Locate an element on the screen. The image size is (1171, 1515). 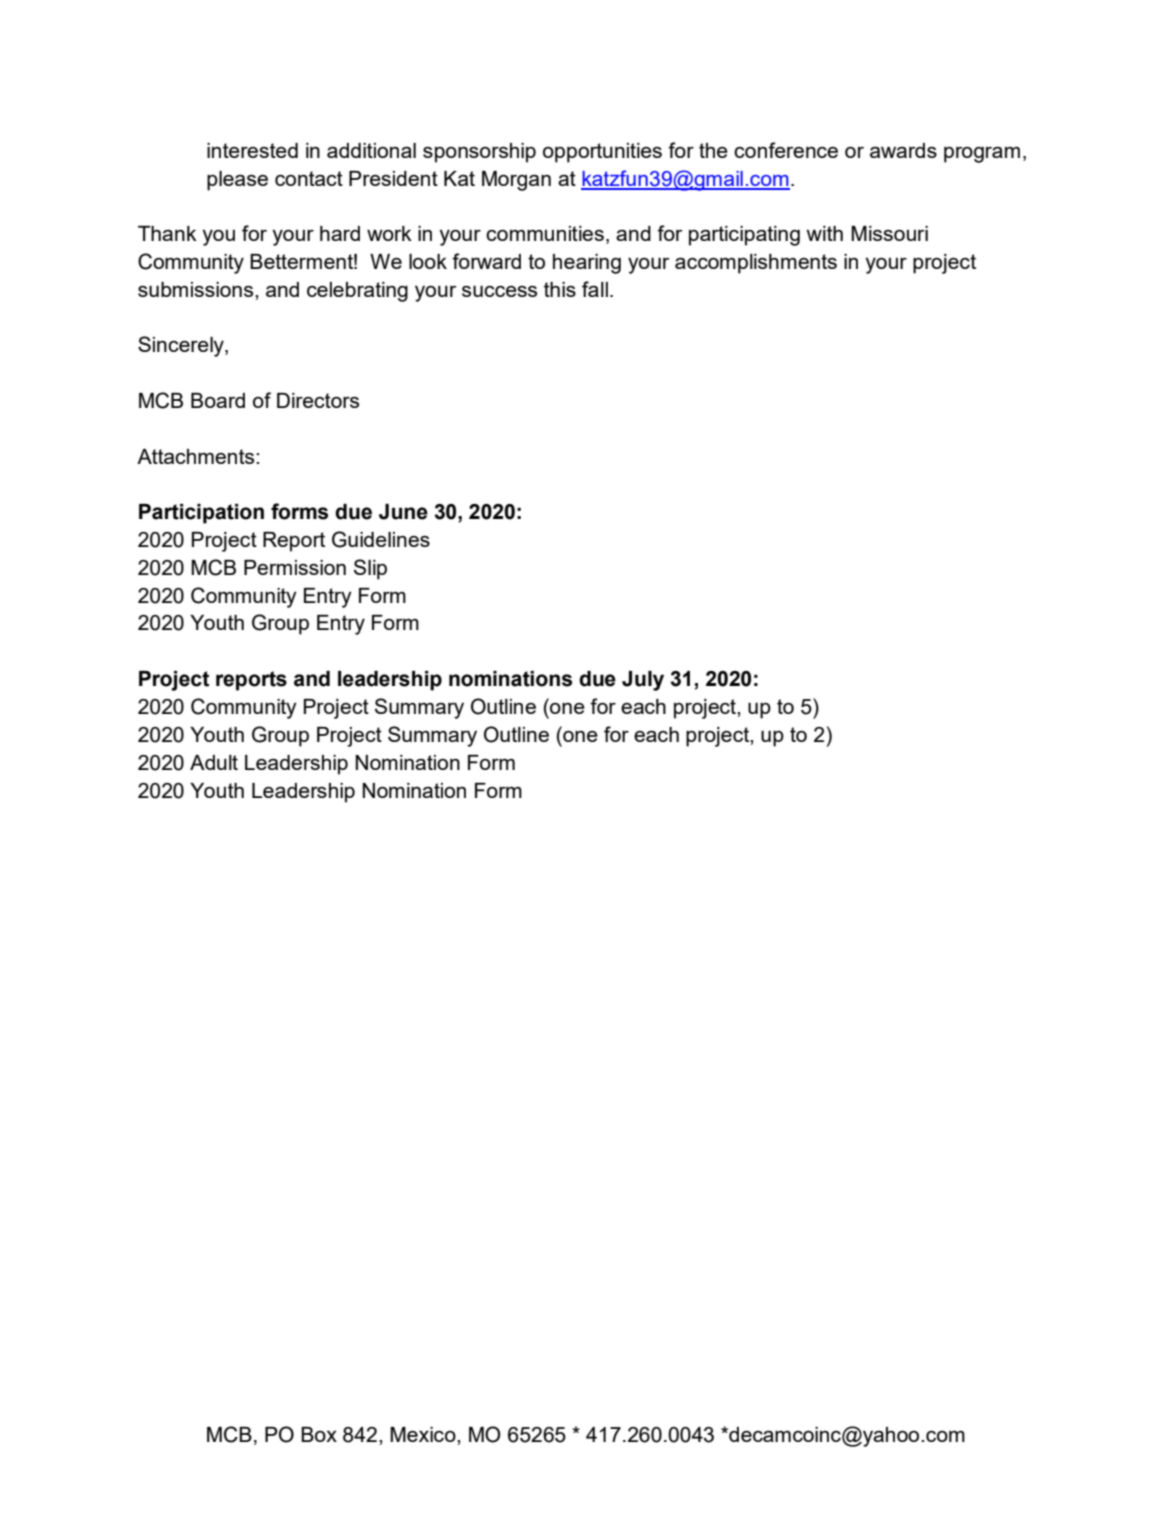
opportunities is located at coordinates (602, 153).
